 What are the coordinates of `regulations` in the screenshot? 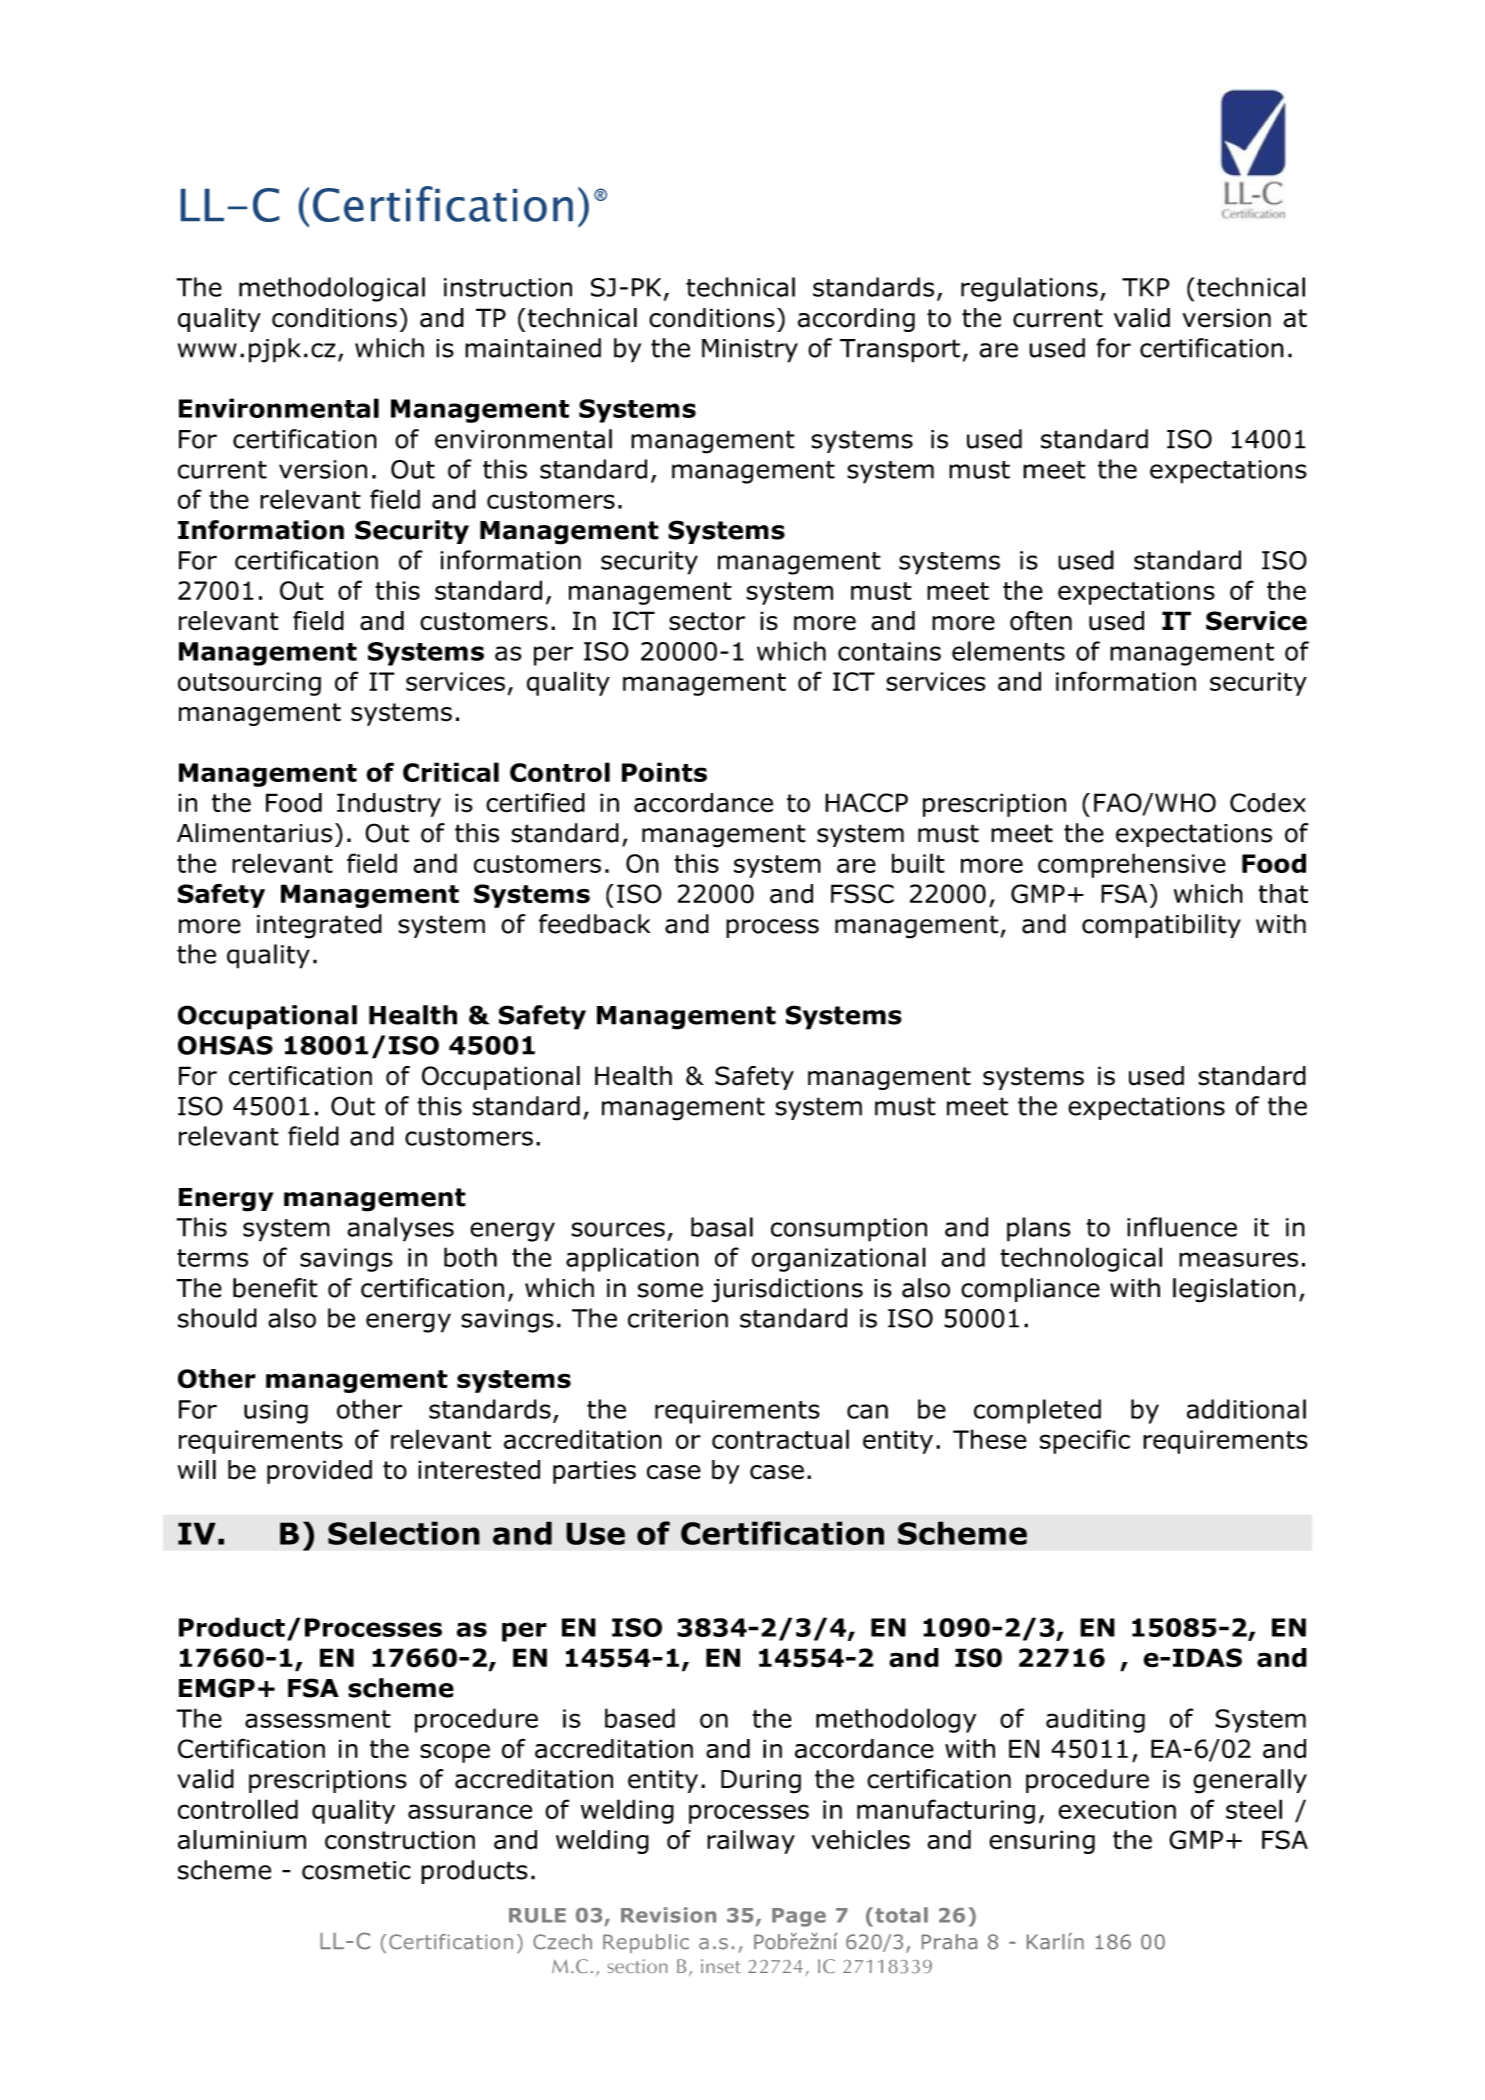 It's located at (1029, 289).
